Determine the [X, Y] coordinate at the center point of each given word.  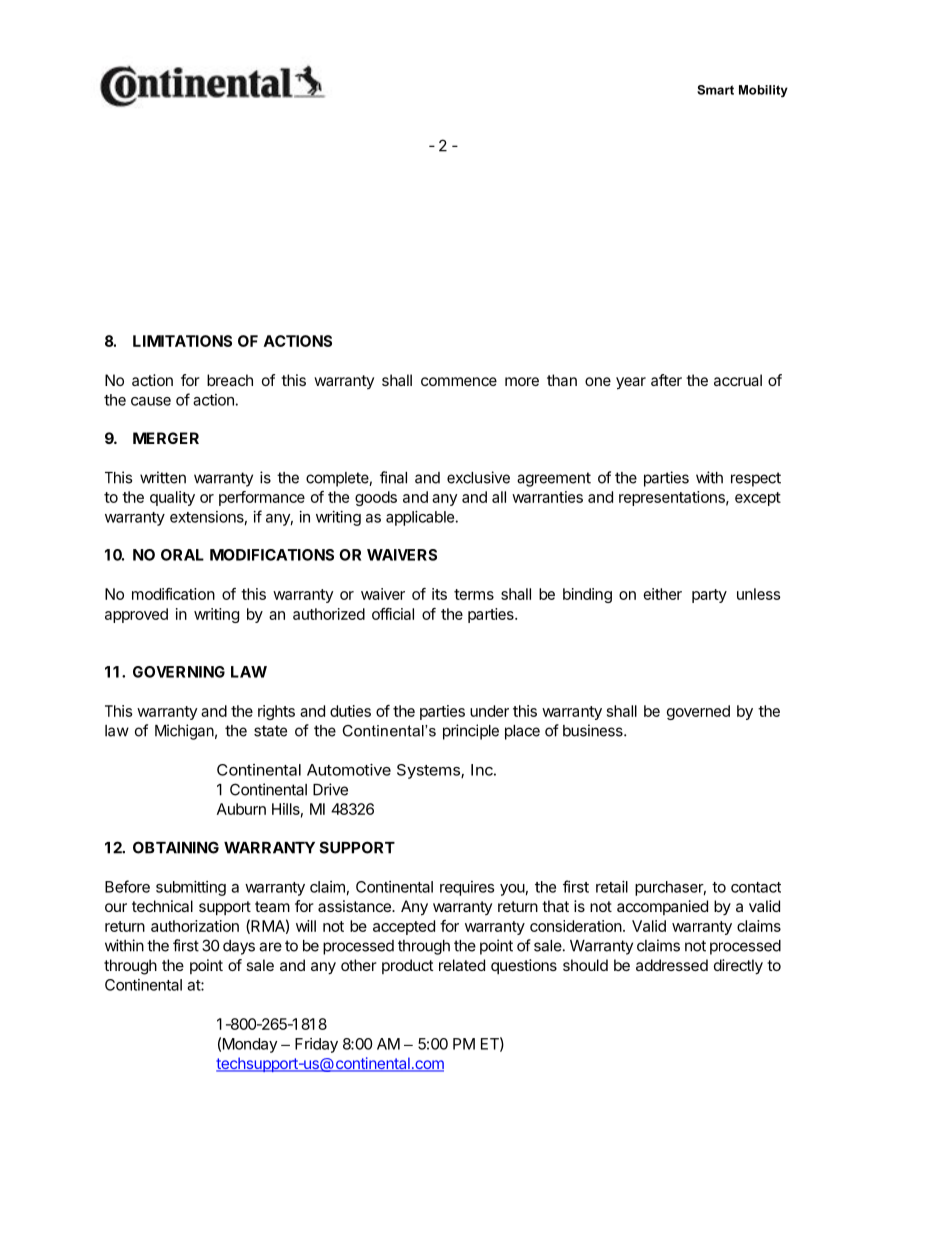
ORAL [182, 555]
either [662, 594]
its [439, 594]
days [239, 947]
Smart [715, 90]
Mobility [763, 91]
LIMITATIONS [182, 341]
